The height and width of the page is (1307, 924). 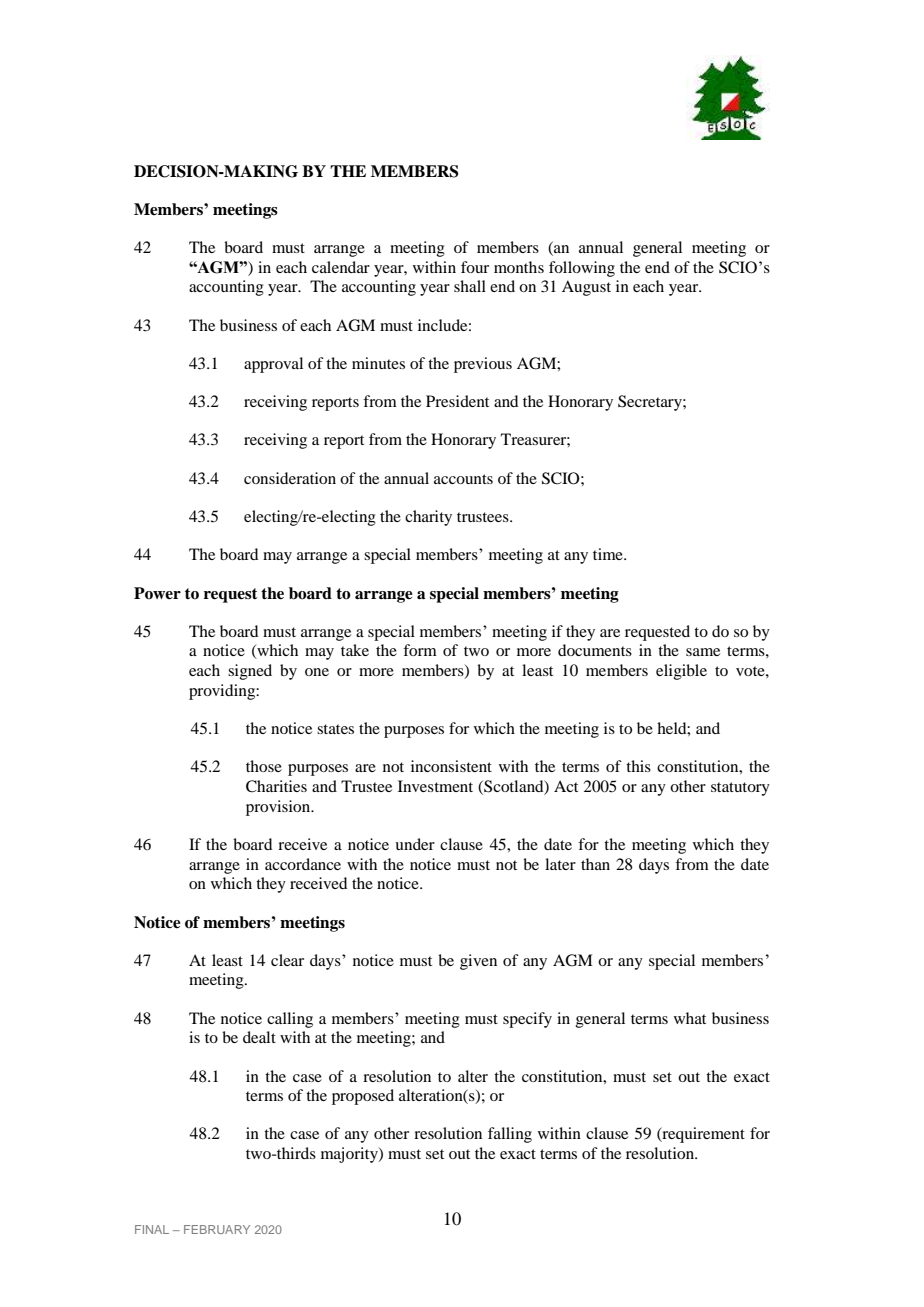 What do you see at coordinates (690, 1018) in the page?
I see `what` at bounding box center [690, 1018].
